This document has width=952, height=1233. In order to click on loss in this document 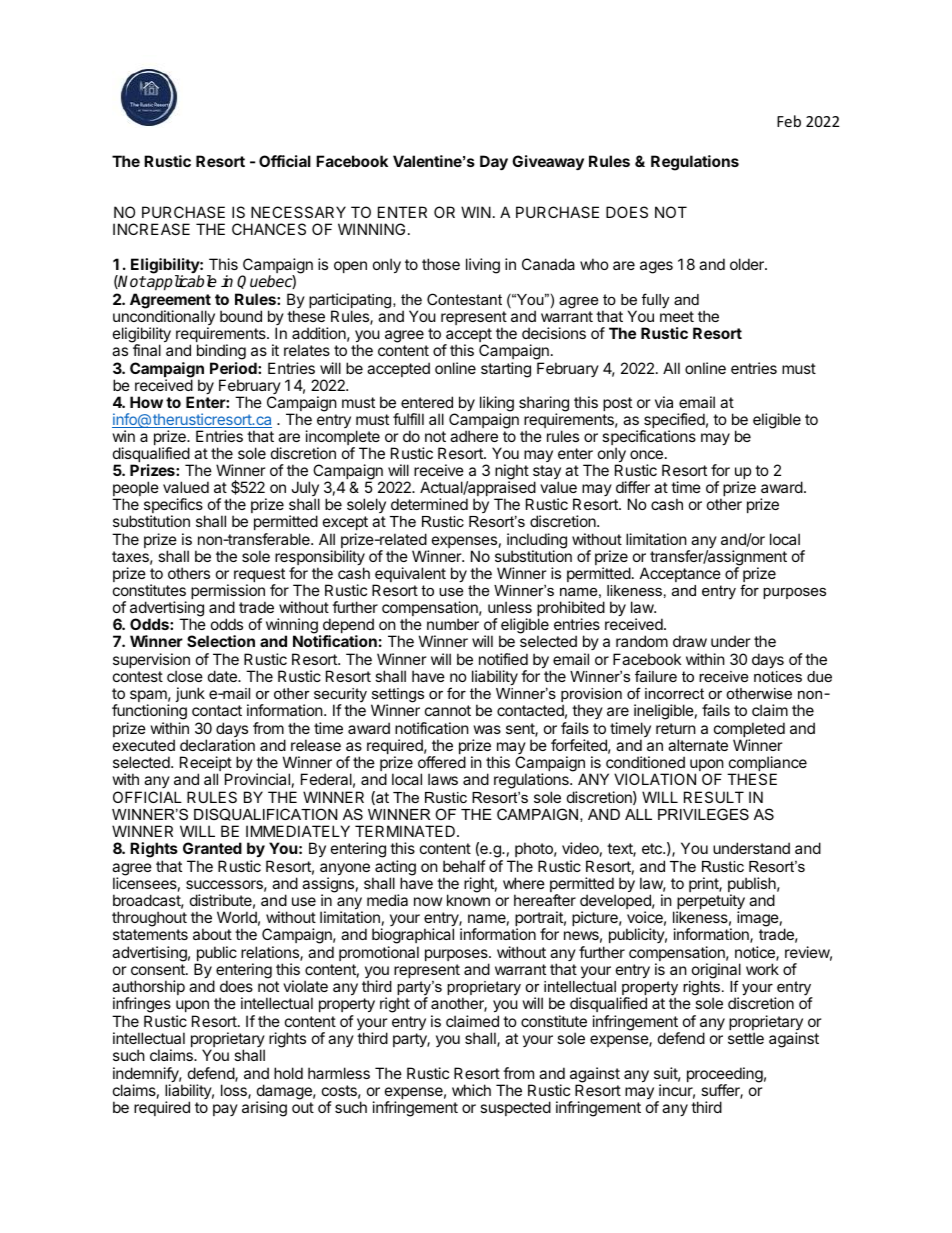, I will do `click(235, 1091)`.
